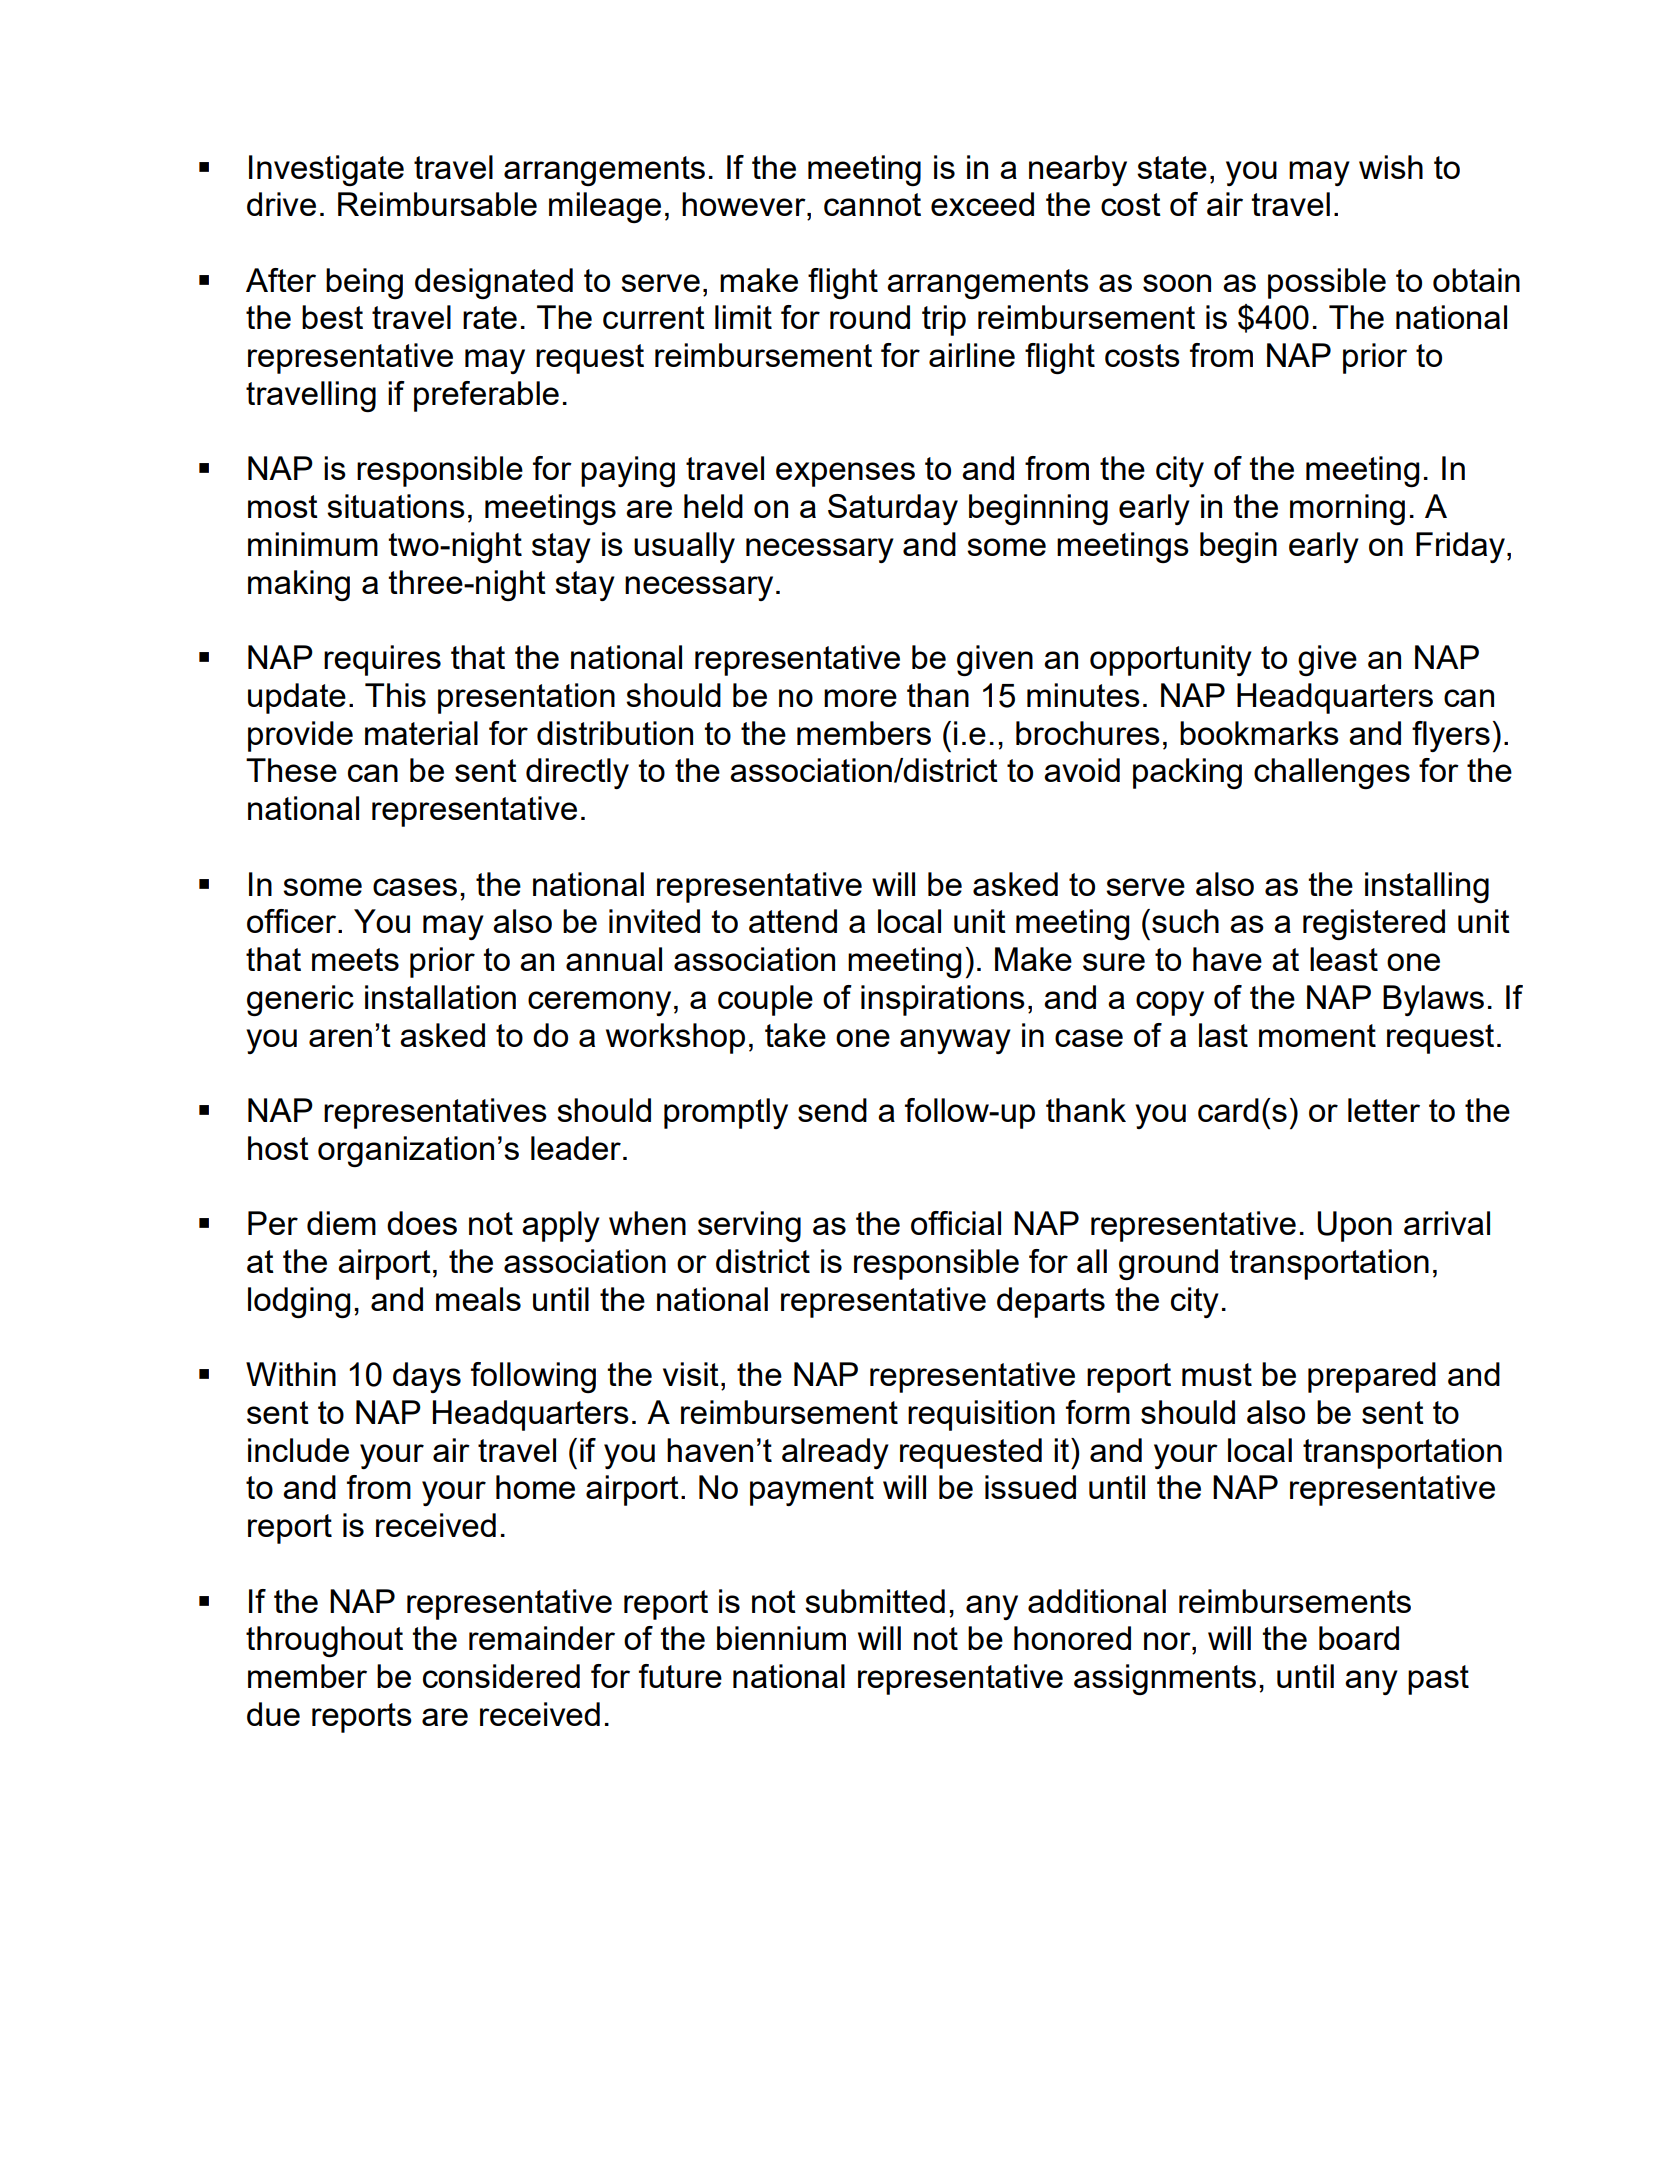 This screenshot has height=2166, width=1674. Describe the element at coordinates (395, 695) in the screenshot. I see `This` at that location.
